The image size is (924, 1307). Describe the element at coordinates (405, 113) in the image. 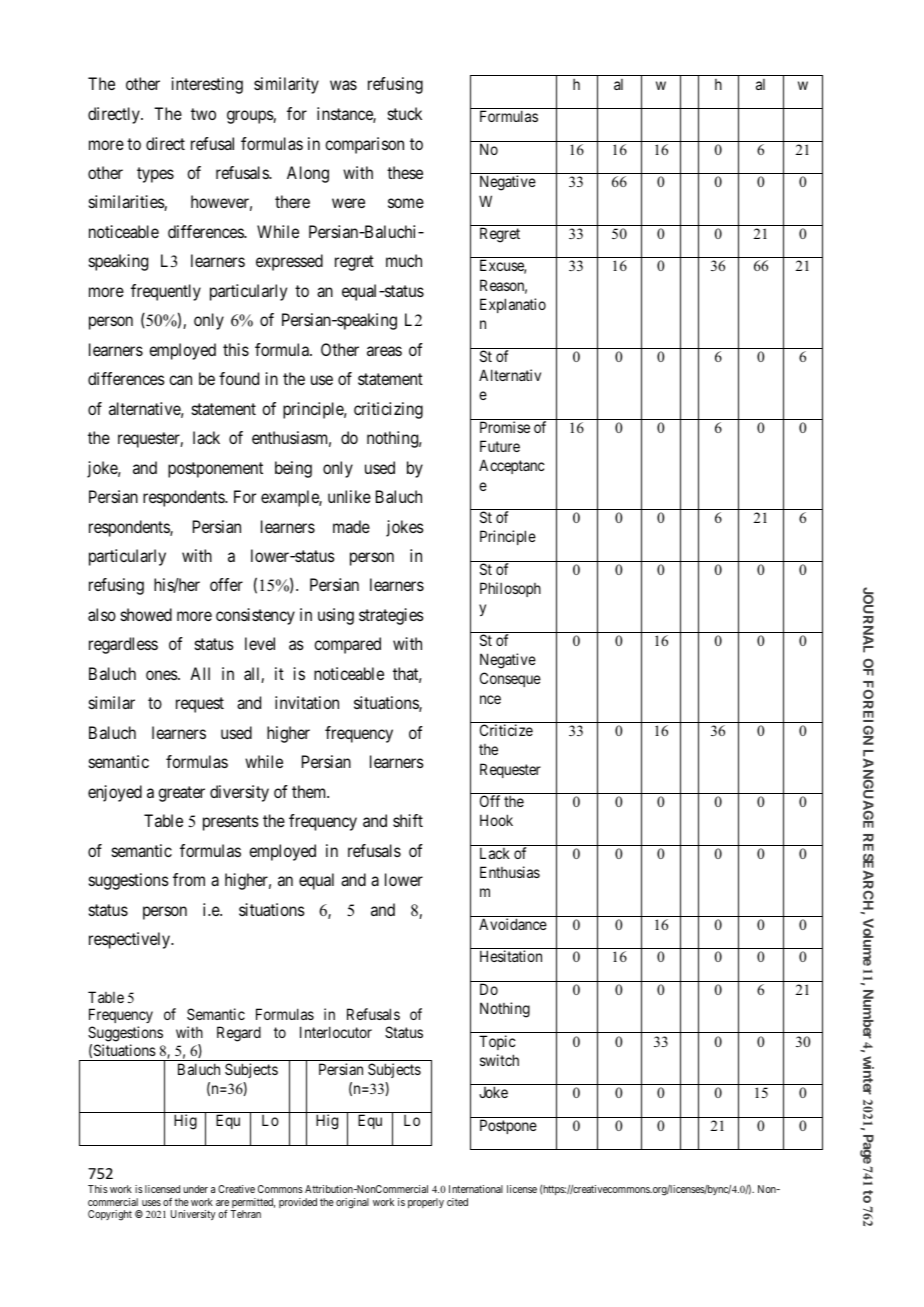

I see `stuck` at that location.
